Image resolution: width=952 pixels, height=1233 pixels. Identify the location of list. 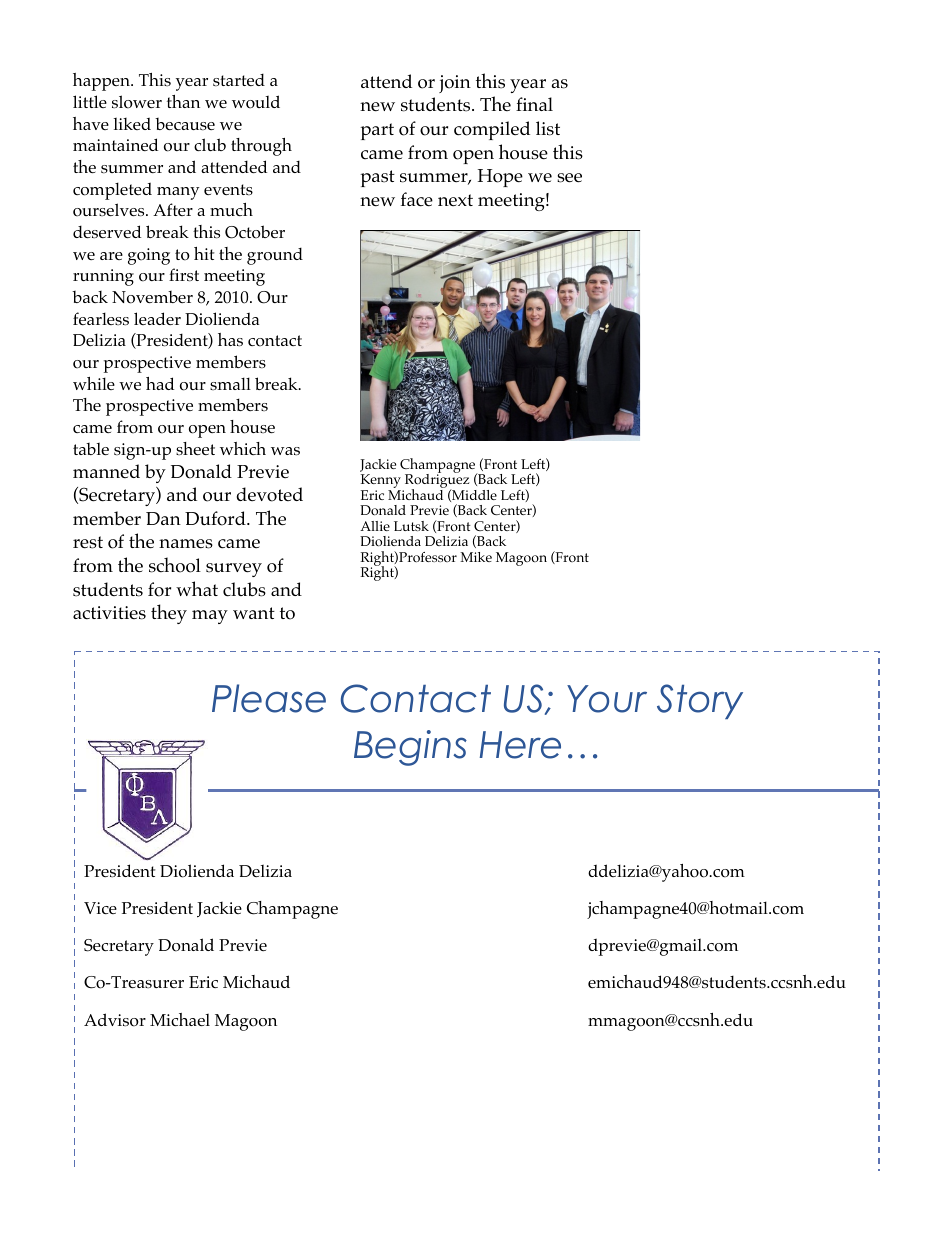
(548, 128).
